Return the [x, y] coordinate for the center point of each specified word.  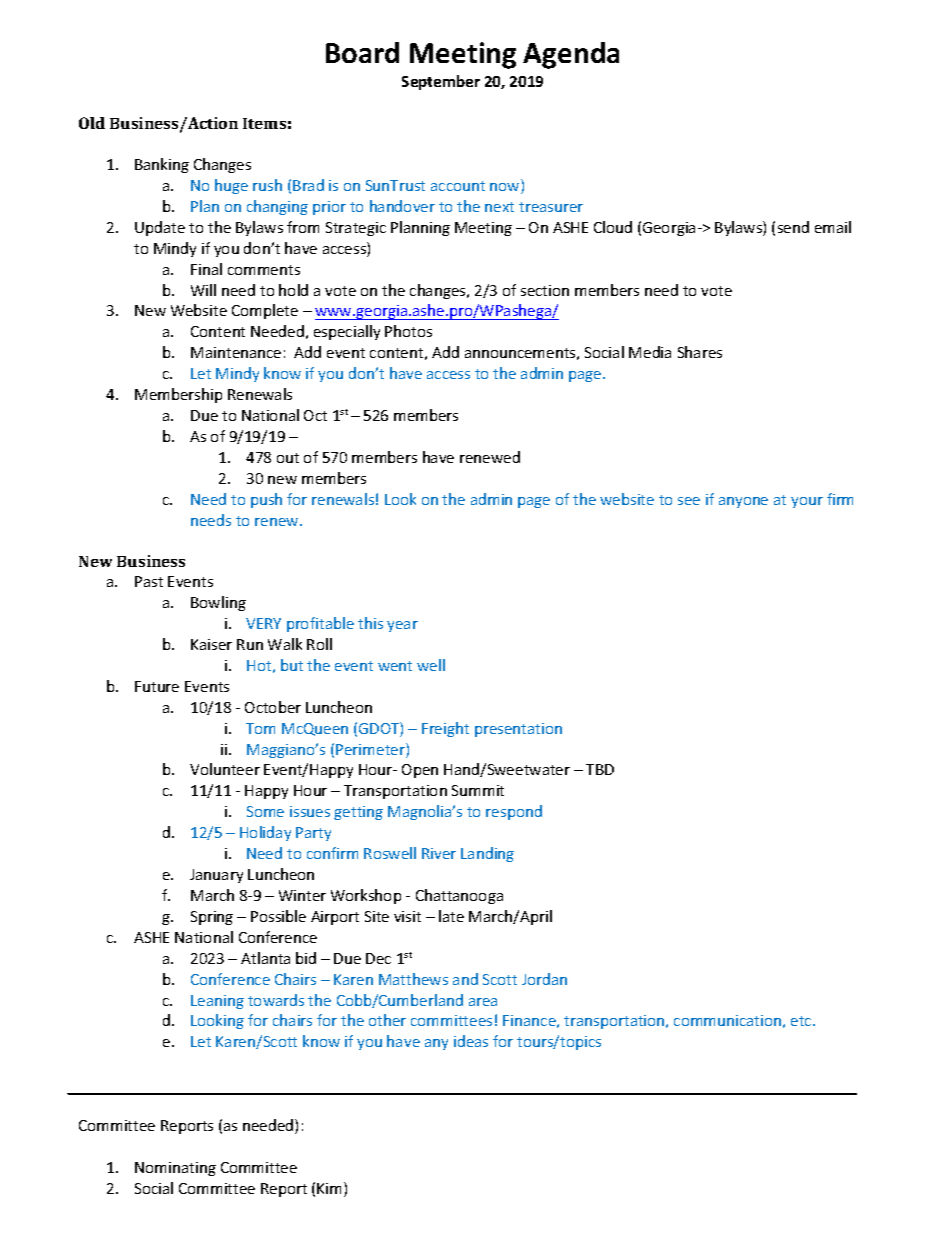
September [441, 82]
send [793, 227]
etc [802, 1021]
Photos [408, 331]
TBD [600, 769]
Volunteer [225, 769]
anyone [743, 502]
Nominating [175, 1169]
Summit [478, 790]
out [288, 458]
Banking [162, 165]
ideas [471, 1041]
